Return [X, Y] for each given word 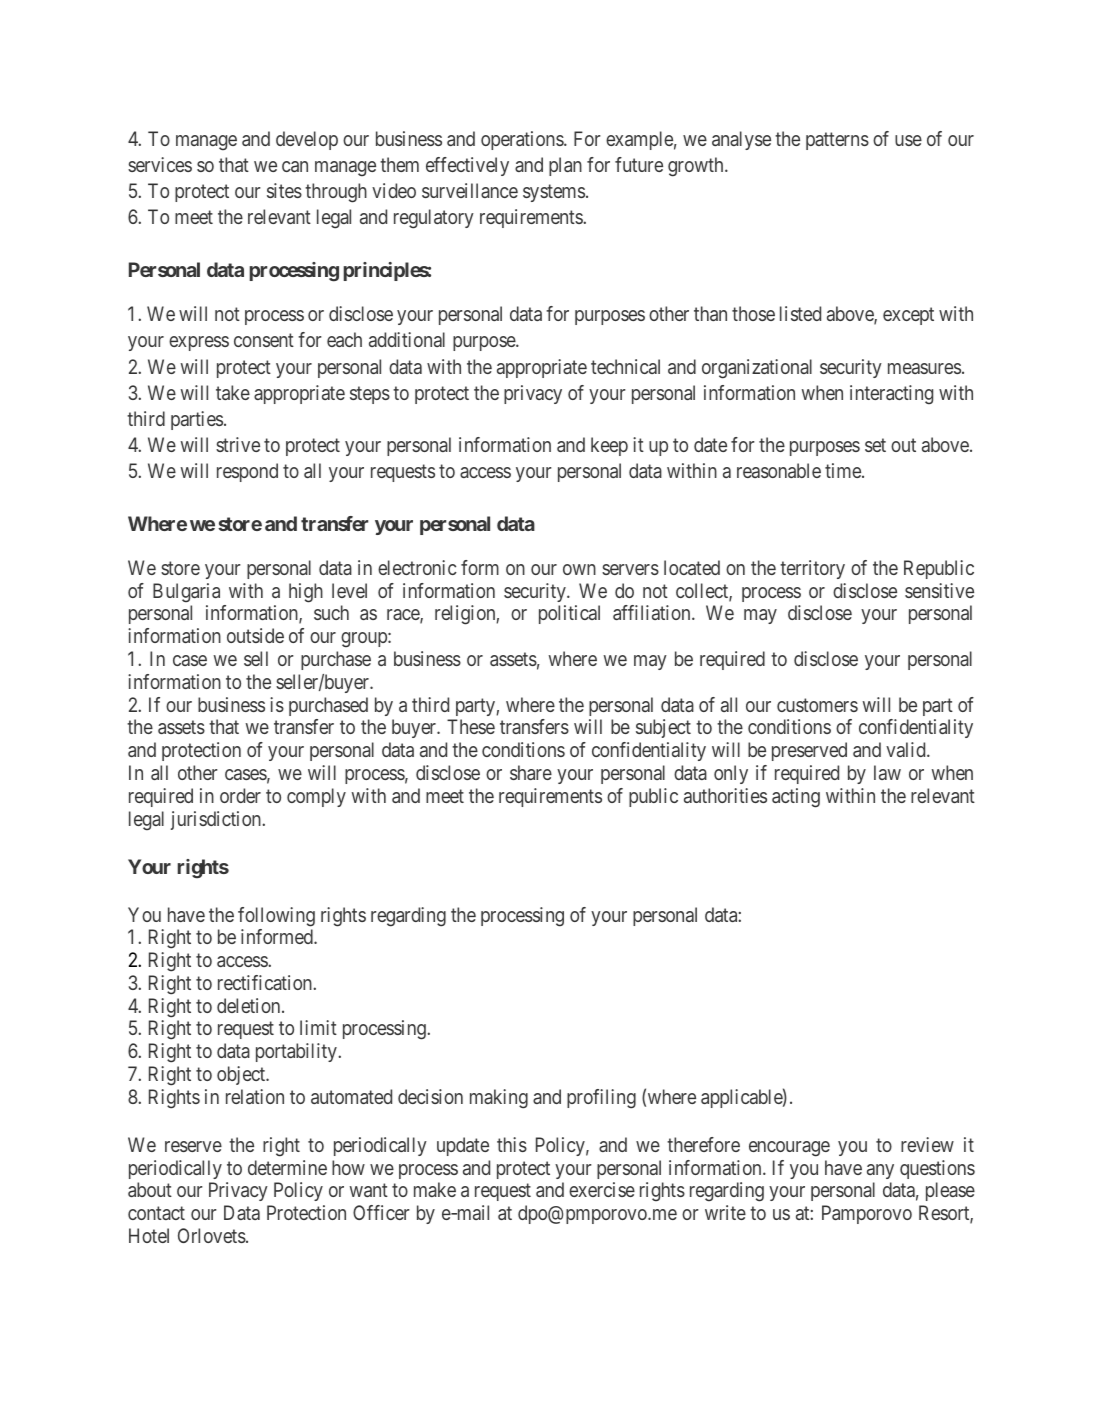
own [579, 569]
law [887, 772]
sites [284, 190]
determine [287, 1167]
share [531, 772]
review [927, 1144]
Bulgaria [186, 592]
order [240, 795]
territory [812, 569]
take [233, 392]
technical [625, 366]
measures [924, 368]
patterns [837, 141]
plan [565, 166]
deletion [250, 1005]
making [499, 1099]
